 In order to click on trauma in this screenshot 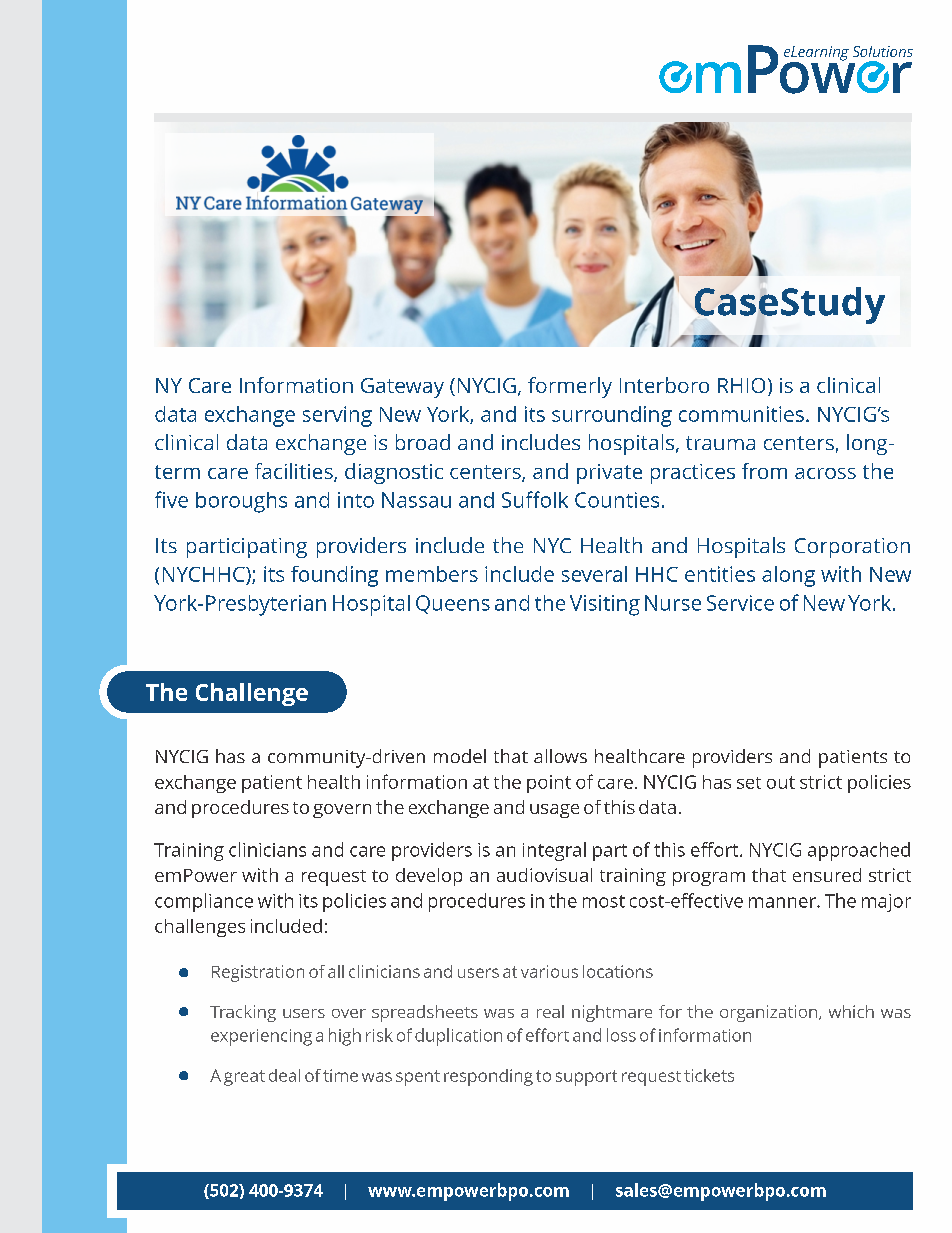, I will do `click(720, 443)`.
